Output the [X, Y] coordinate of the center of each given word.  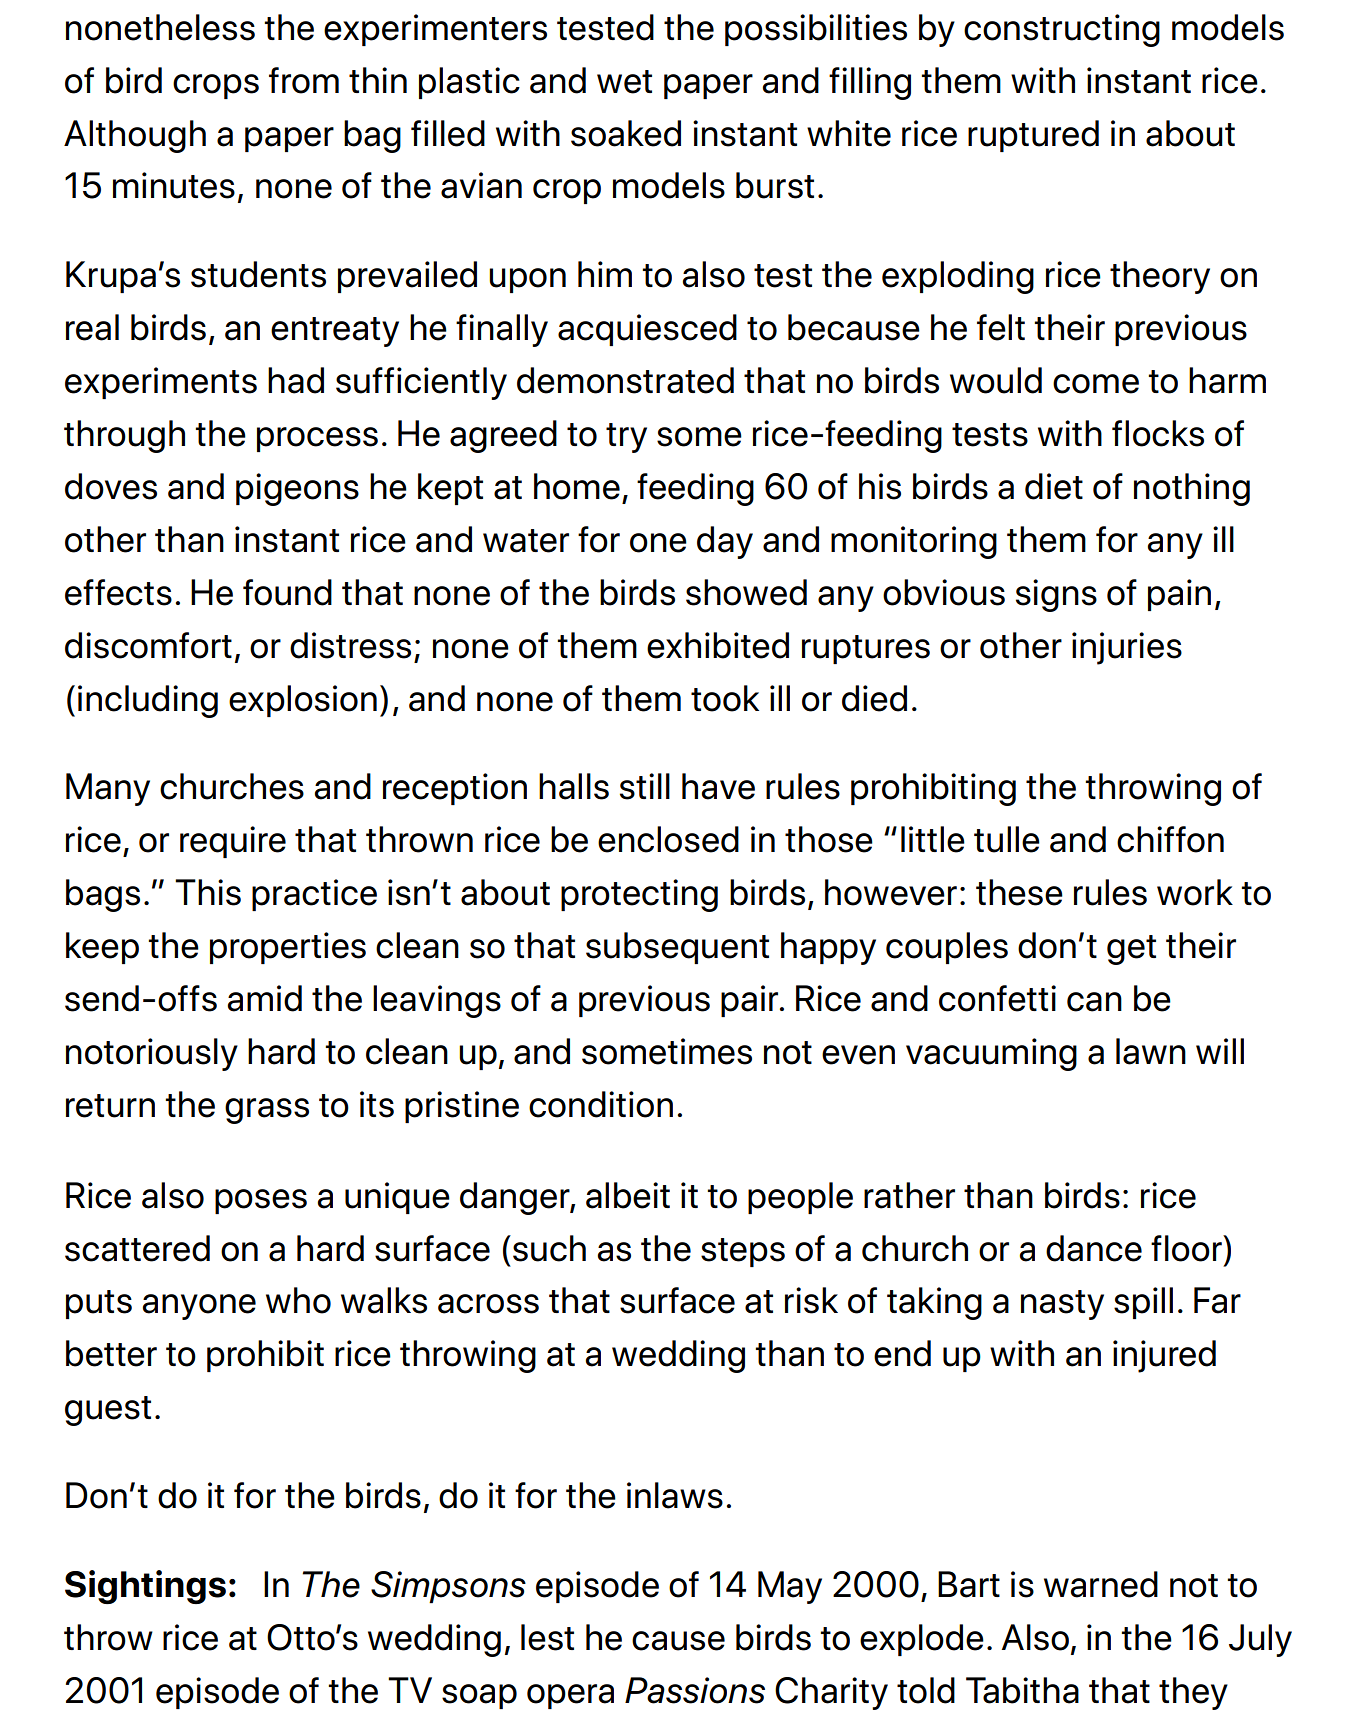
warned [1101, 1584]
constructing [1062, 30]
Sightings [145, 1587]
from [304, 80]
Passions [695, 1690]
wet [624, 82]
